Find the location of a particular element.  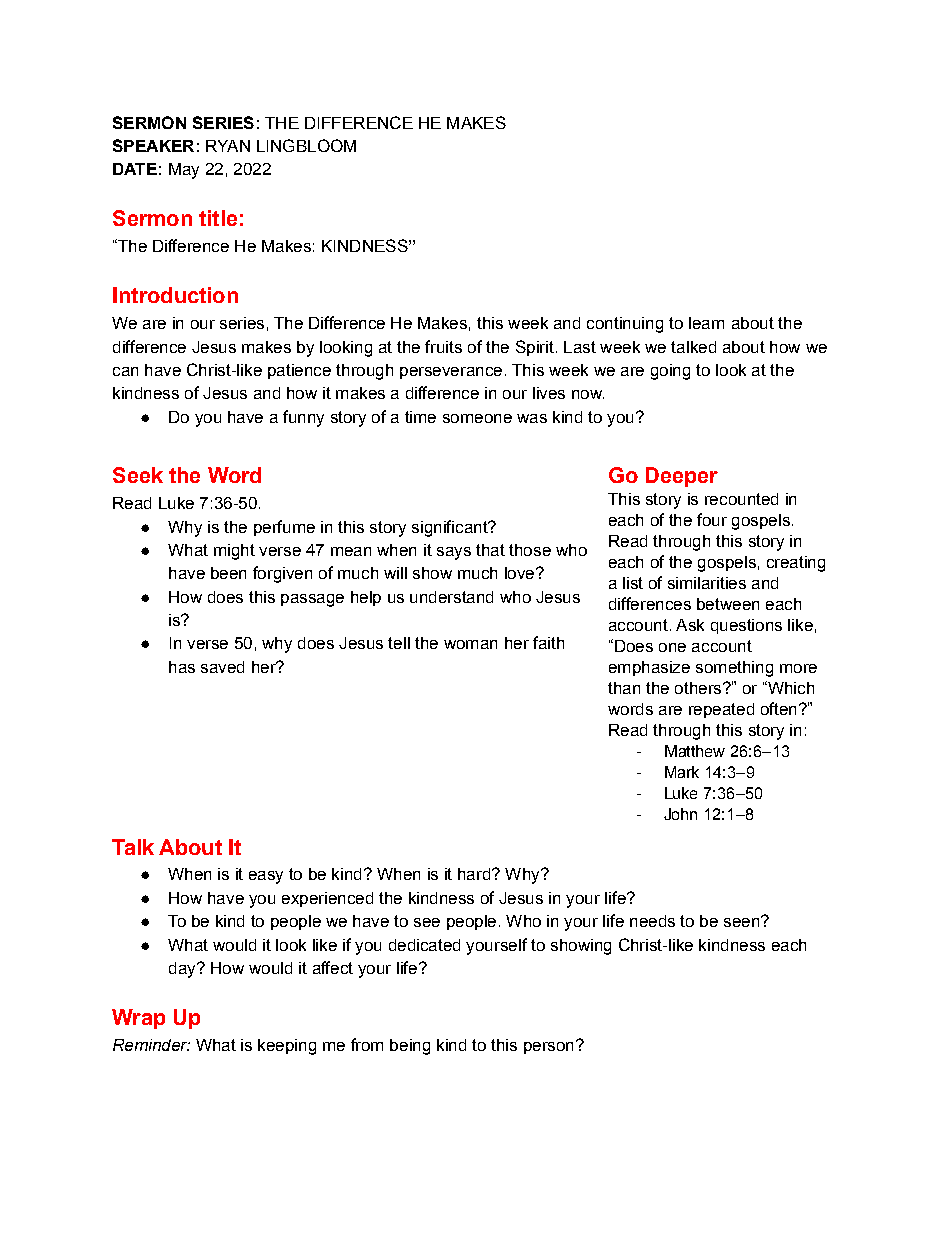

four is located at coordinates (712, 519).
